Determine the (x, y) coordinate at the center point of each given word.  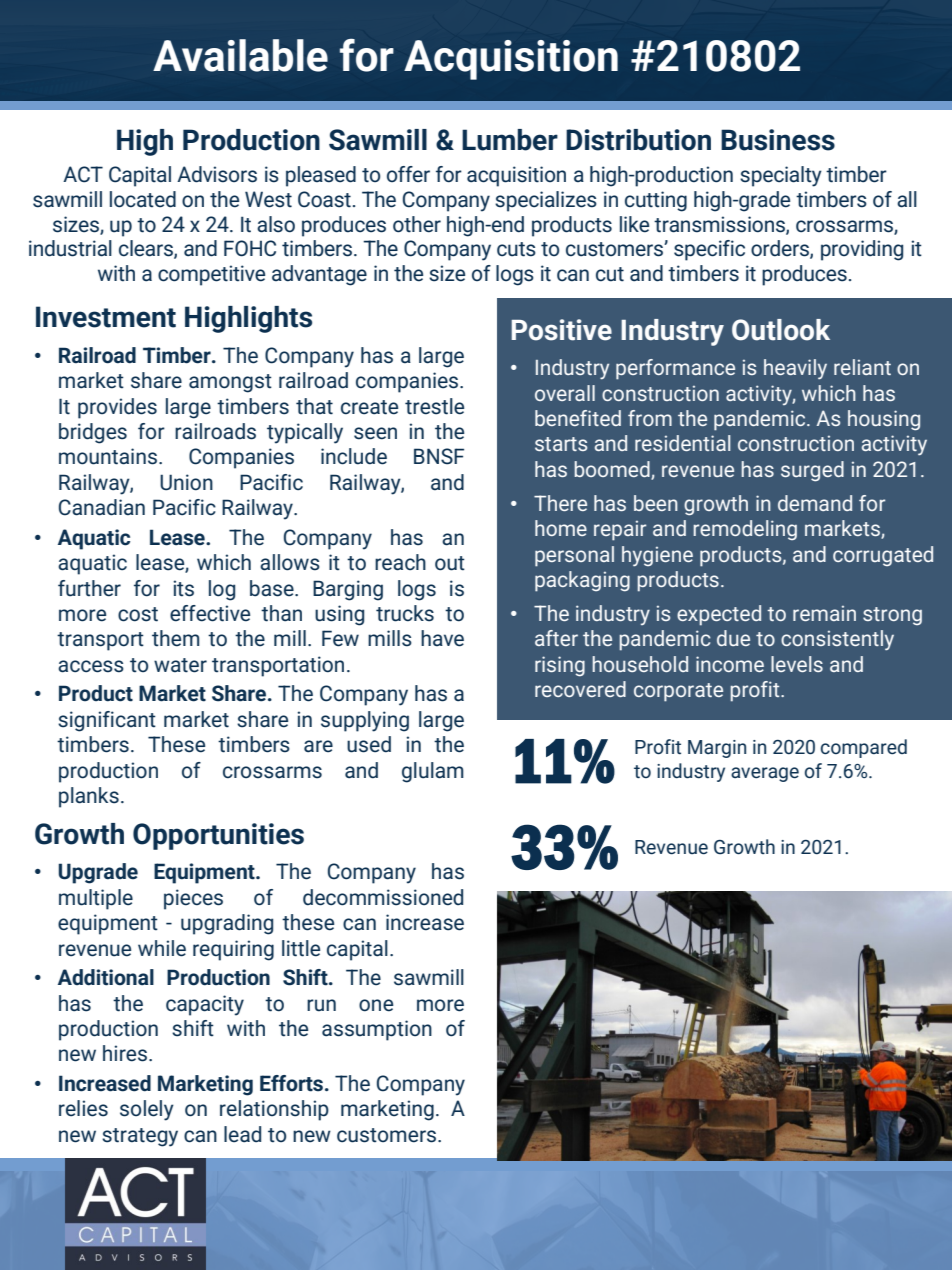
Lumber (510, 140)
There (560, 503)
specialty (781, 176)
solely (147, 1110)
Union (186, 482)
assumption (377, 1030)
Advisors (217, 174)
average (765, 774)
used (369, 744)
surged (812, 471)
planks (89, 797)
